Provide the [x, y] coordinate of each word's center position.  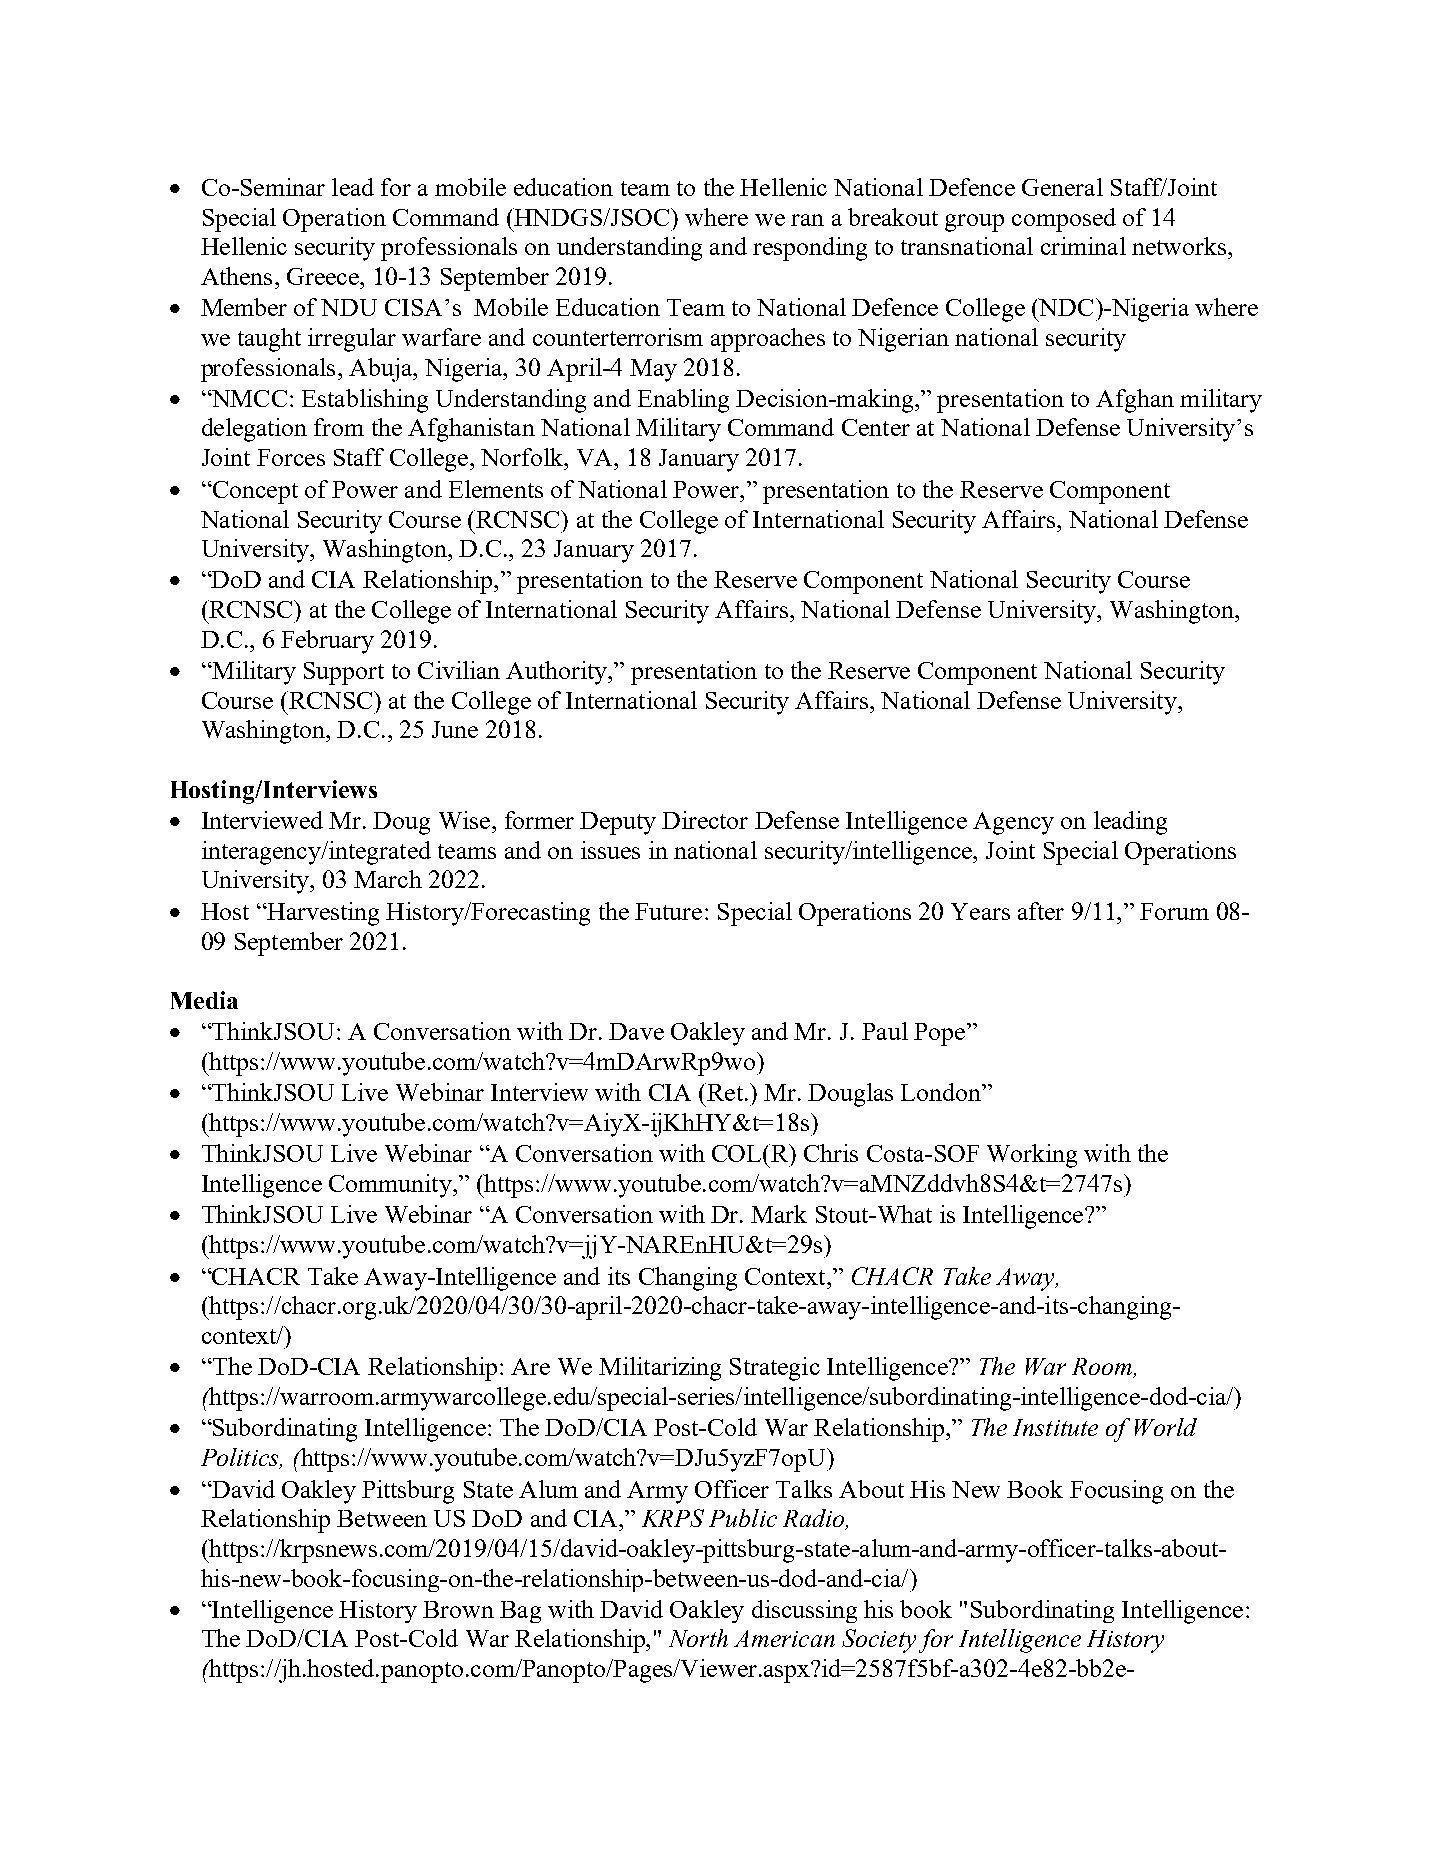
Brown [458, 1609]
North [698, 1638]
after [1041, 911]
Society [879, 1641]
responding [810, 249]
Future [668, 911]
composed [1064, 220]
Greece [324, 276]
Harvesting [322, 914]
